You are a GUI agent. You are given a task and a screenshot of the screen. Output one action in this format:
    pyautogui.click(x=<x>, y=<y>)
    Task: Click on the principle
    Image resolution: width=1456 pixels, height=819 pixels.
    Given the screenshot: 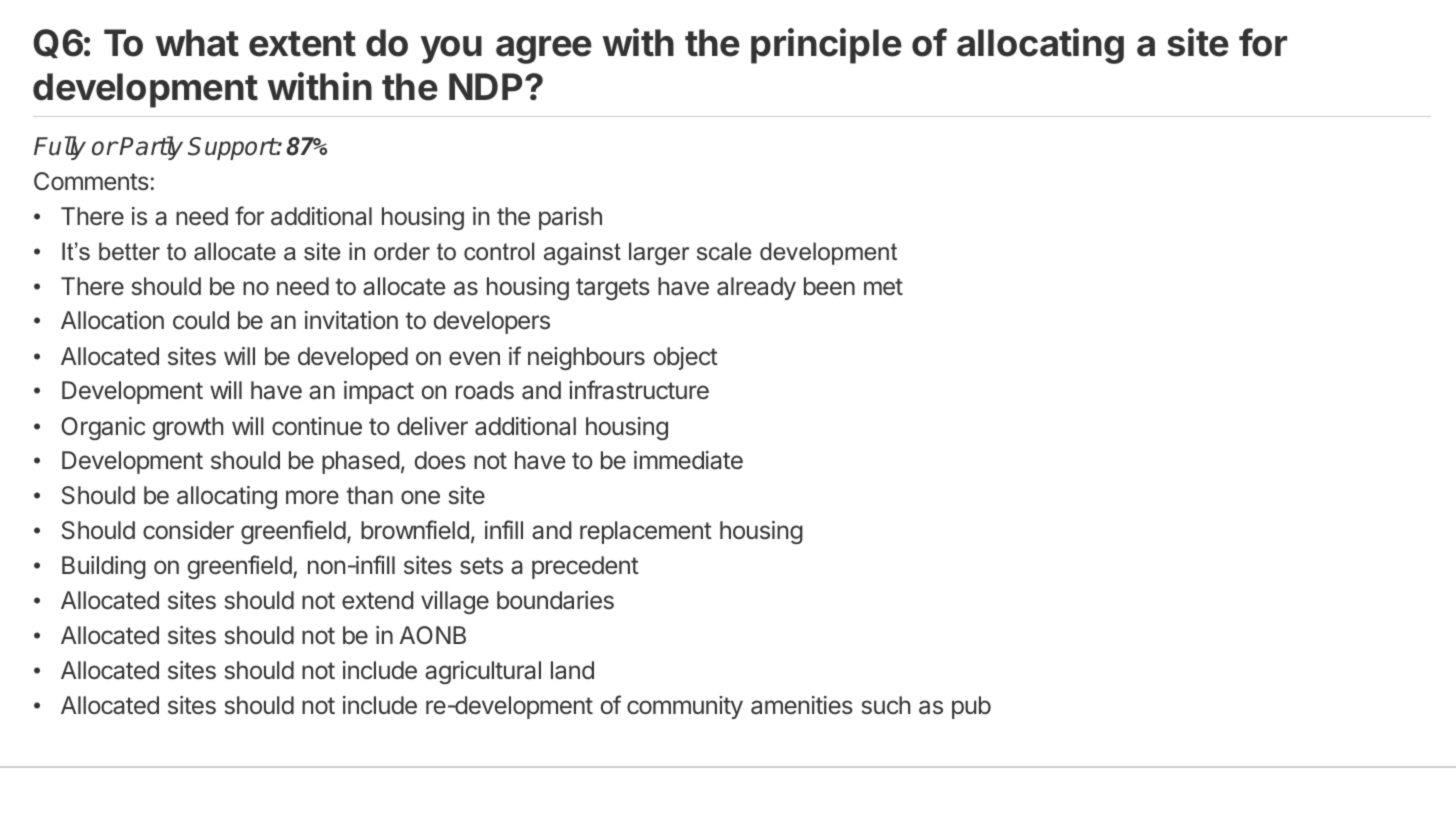 What is the action you would take?
    pyautogui.click(x=826, y=46)
